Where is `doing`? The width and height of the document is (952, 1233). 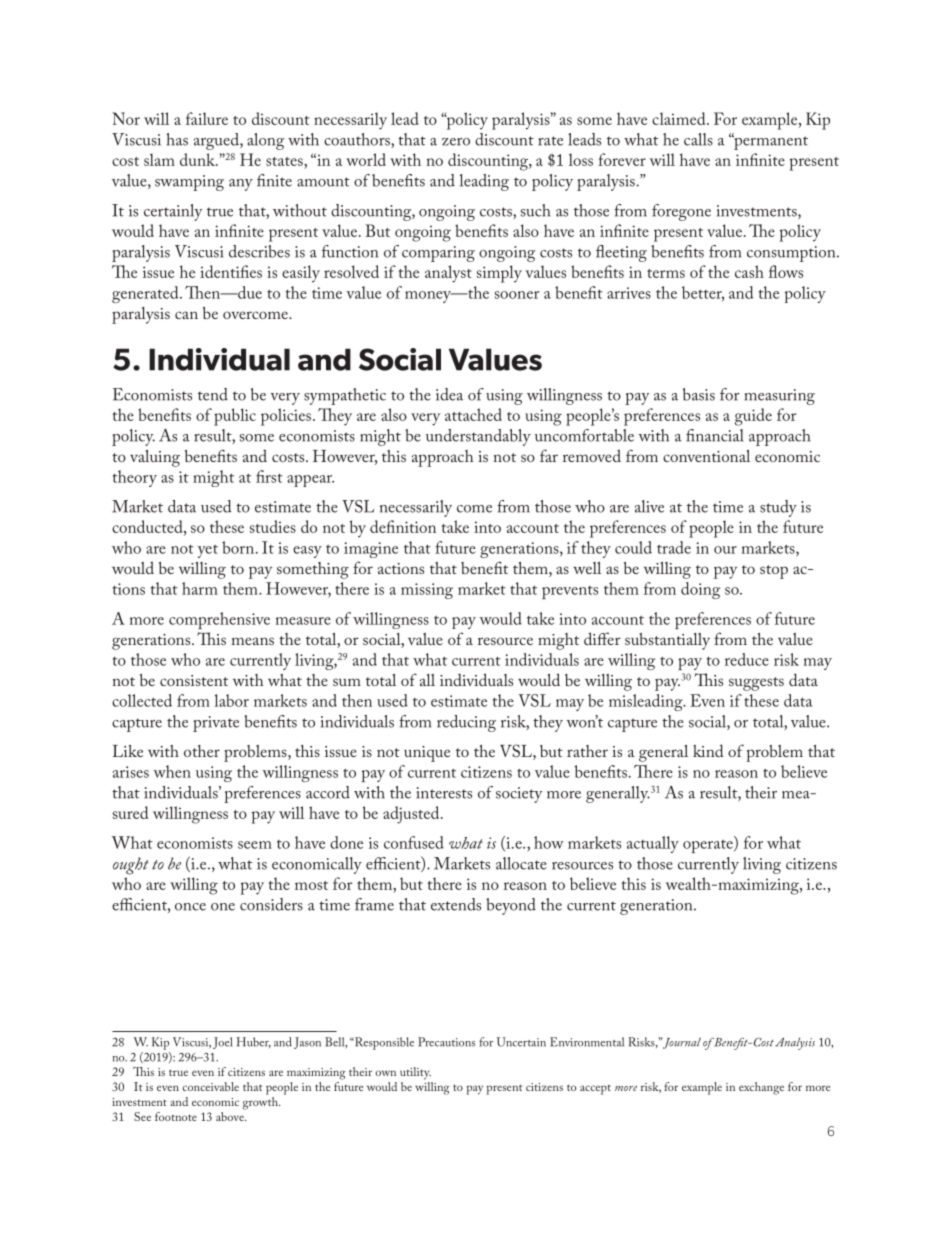 doing is located at coordinates (700, 590).
